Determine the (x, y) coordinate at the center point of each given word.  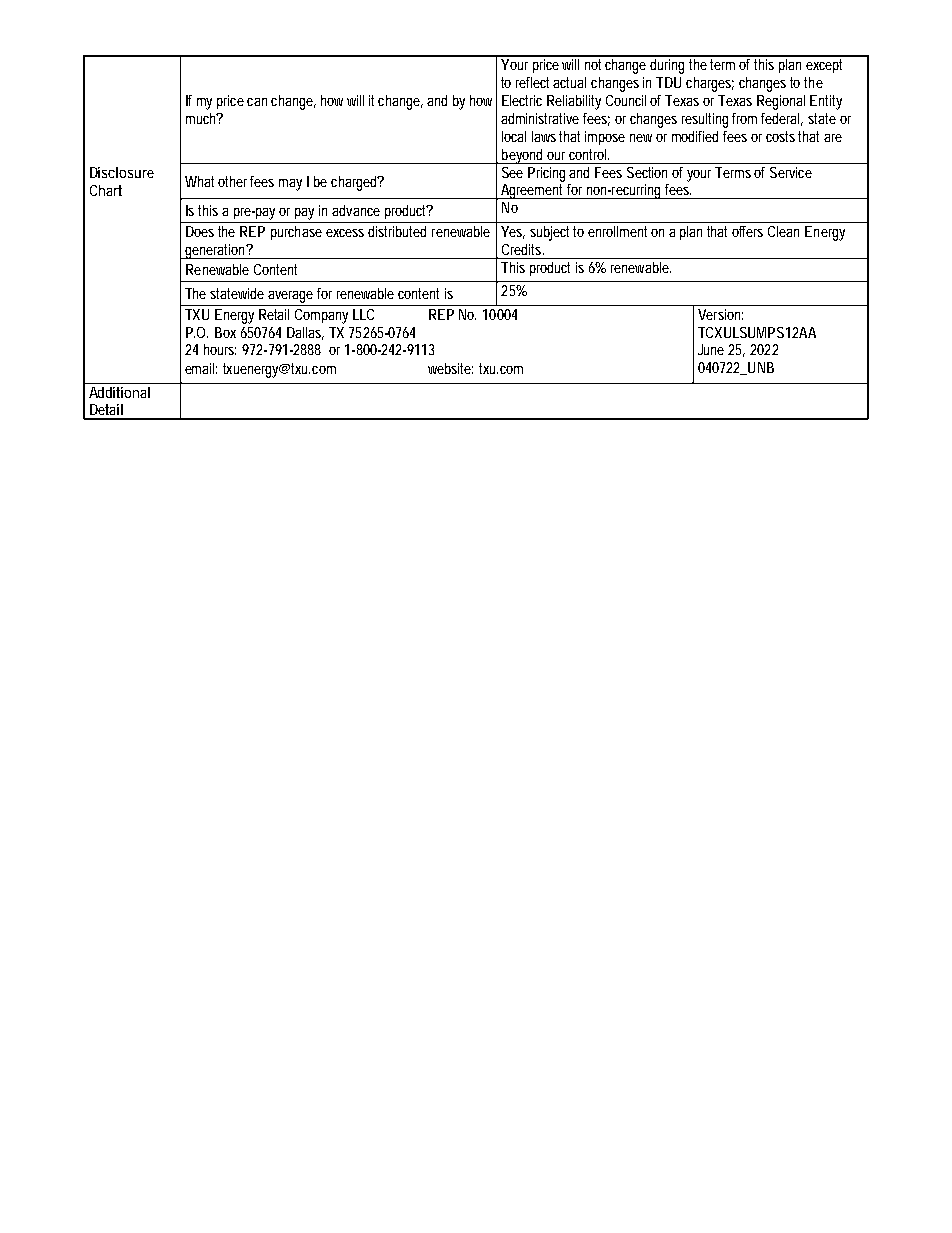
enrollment (620, 231)
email (201, 368)
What (202, 181)
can (257, 102)
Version (720, 314)
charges (710, 84)
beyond (523, 156)
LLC (363, 314)
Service (791, 172)
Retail (274, 314)
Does (200, 231)
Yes (513, 232)
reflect (535, 82)
